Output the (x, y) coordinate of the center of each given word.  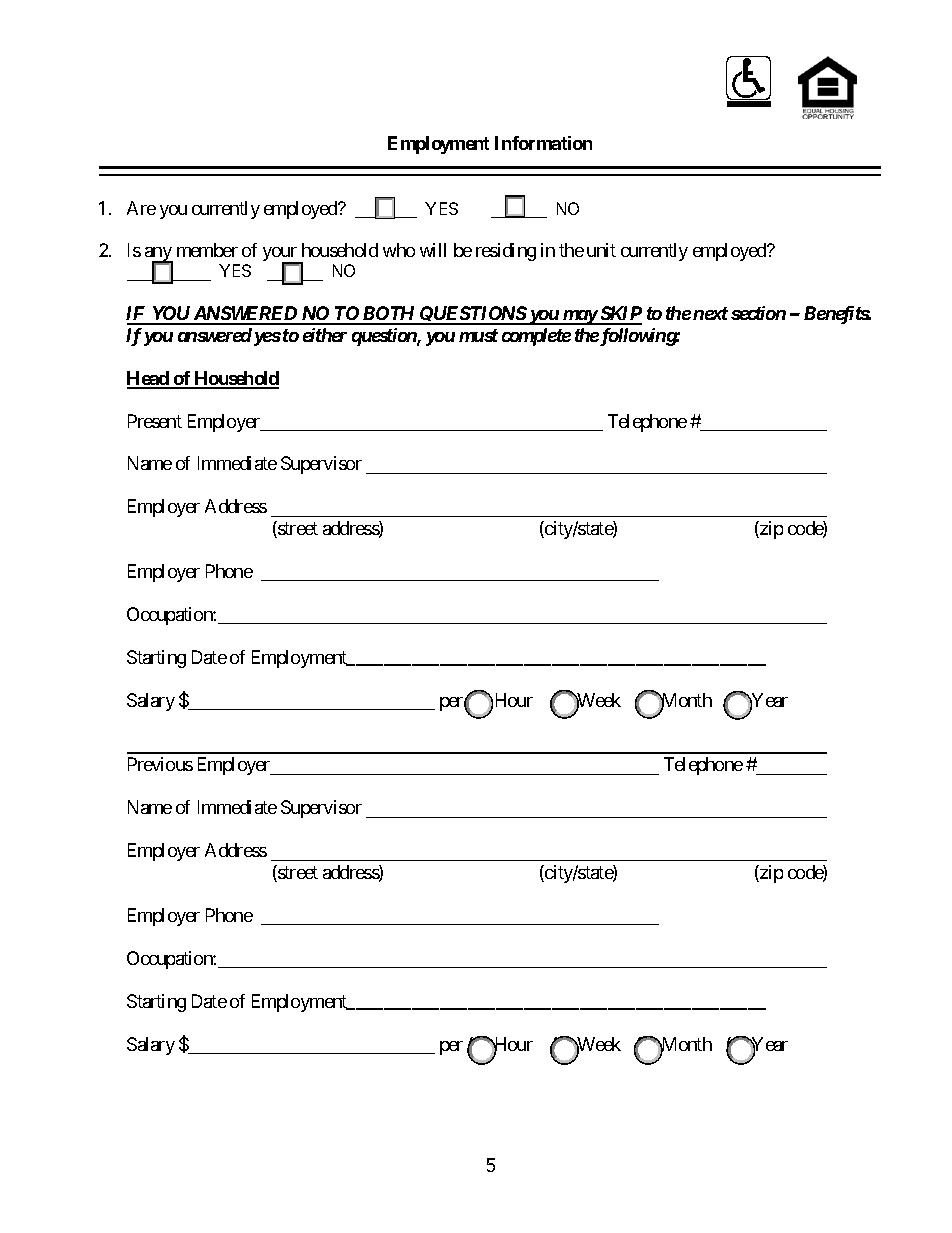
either (325, 335)
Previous (160, 764)
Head (149, 379)
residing (506, 252)
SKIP (620, 315)
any (159, 256)
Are (141, 208)
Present (155, 421)
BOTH (389, 315)
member (207, 250)
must (478, 335)
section (758, 313)
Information (543, 143)
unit (601, 250)
